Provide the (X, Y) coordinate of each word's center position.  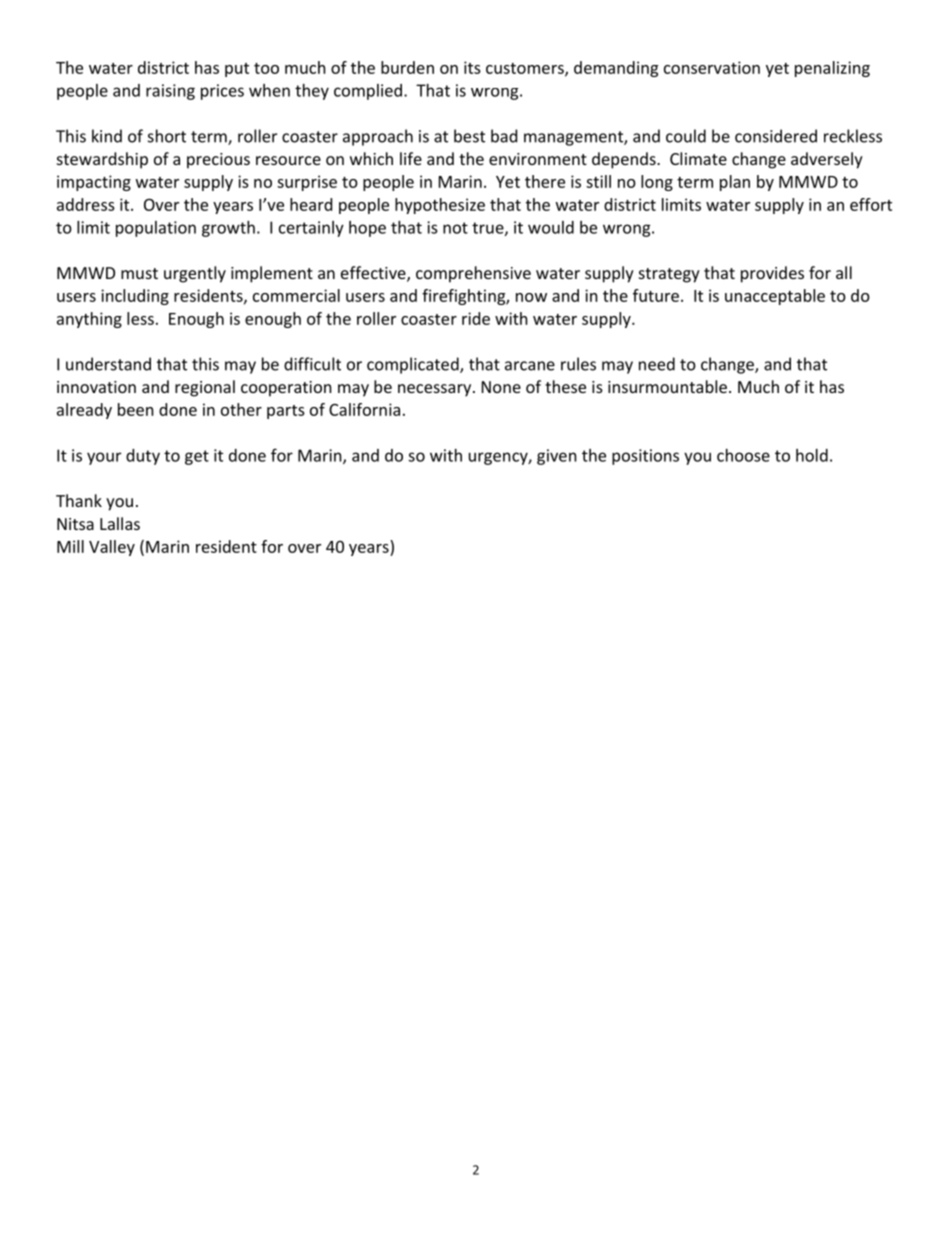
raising (170, 92)
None (501, 387)
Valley (112, 548)
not (455, 228)
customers (526, 69)
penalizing (832, 69)
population (156, 229)
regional (205, 388)
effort (871, 204)
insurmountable (667, 386)
